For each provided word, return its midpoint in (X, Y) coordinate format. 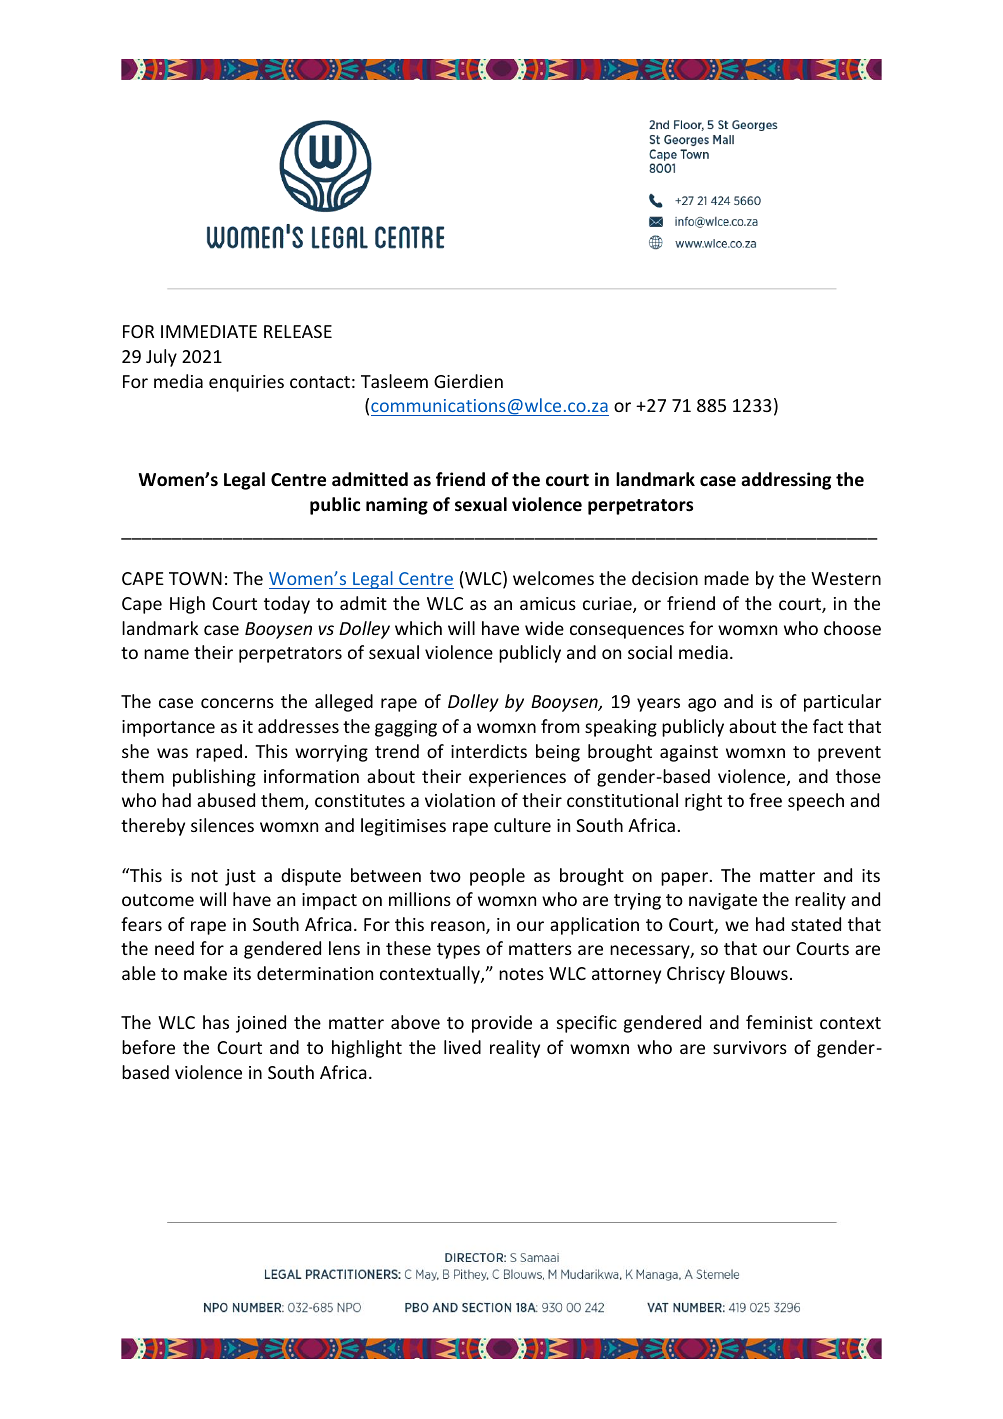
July (161, 358)
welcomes (553, 578)
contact (320, 382)
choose (852, 628)
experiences (517, 778)
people (497, 877)
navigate (723, 901)
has (216, 1022)
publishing (214, 778)
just (240, 877)
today (287, 605)
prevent (849, 754)
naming (397, 506)
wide (544, 628)
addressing (786, 481)
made (726, 578)
